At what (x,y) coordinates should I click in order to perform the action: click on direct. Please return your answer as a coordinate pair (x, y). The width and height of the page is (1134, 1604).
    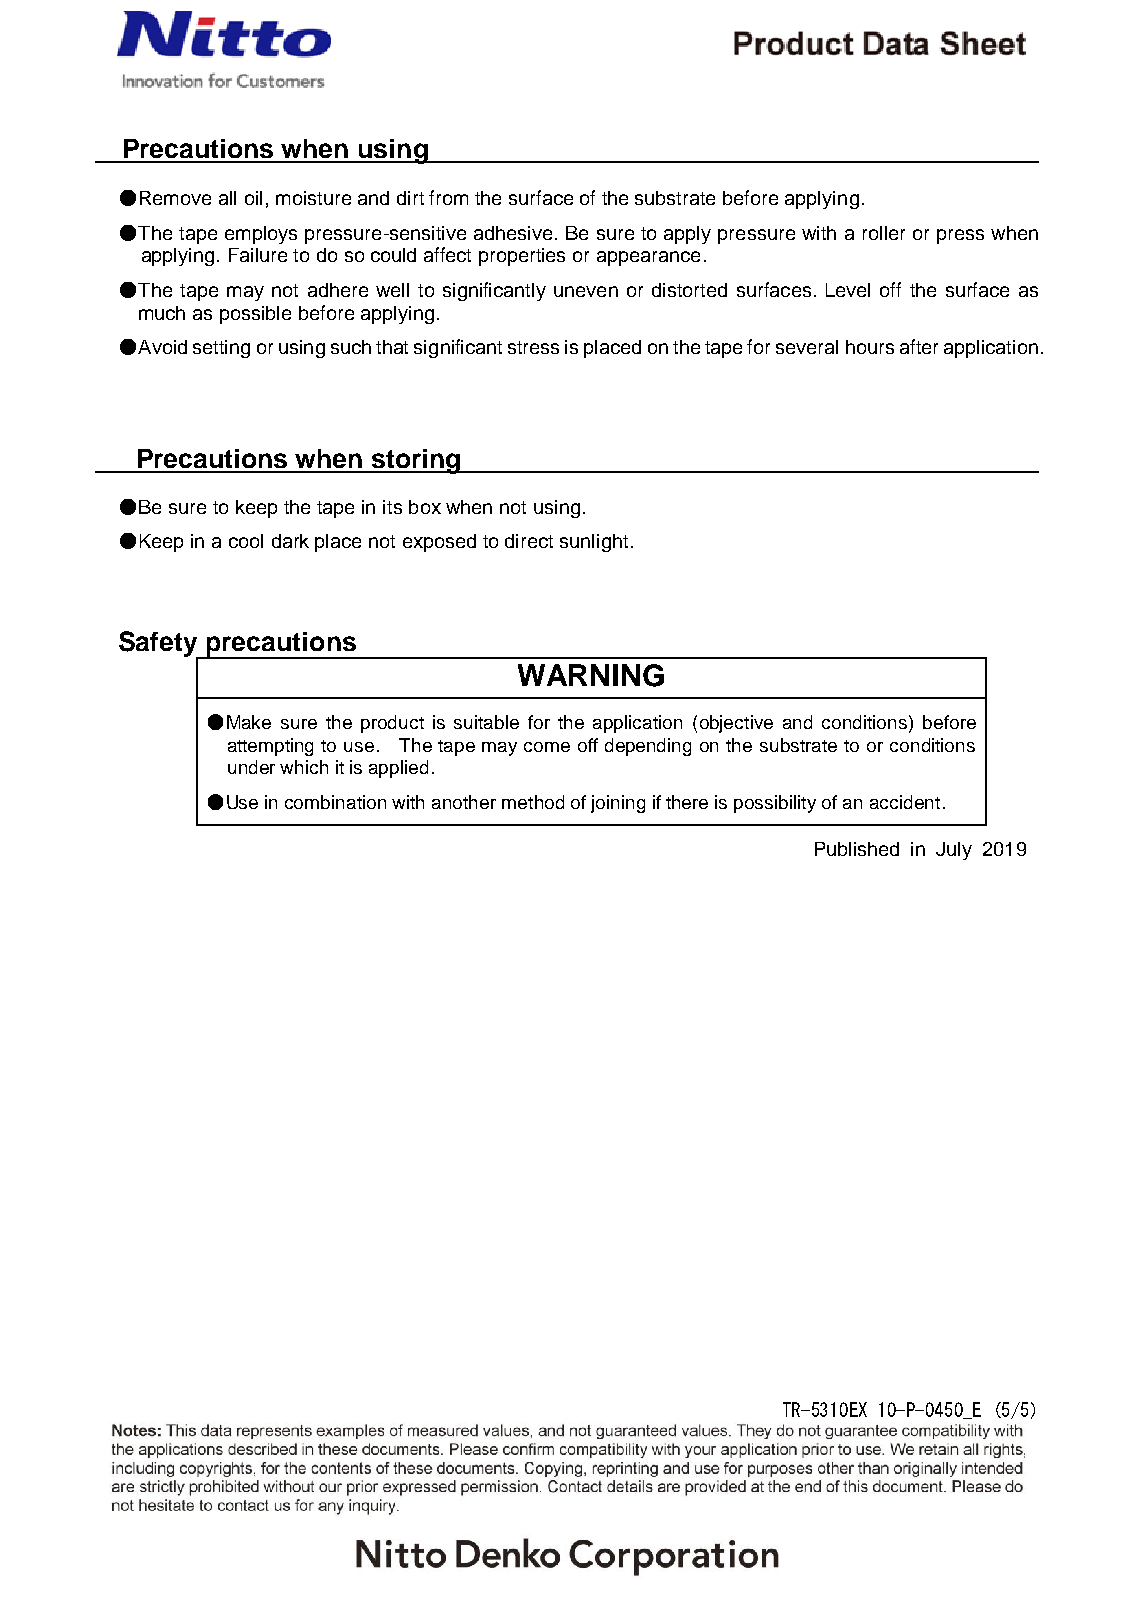
    Looking at the image, I should click on (529, 541).
